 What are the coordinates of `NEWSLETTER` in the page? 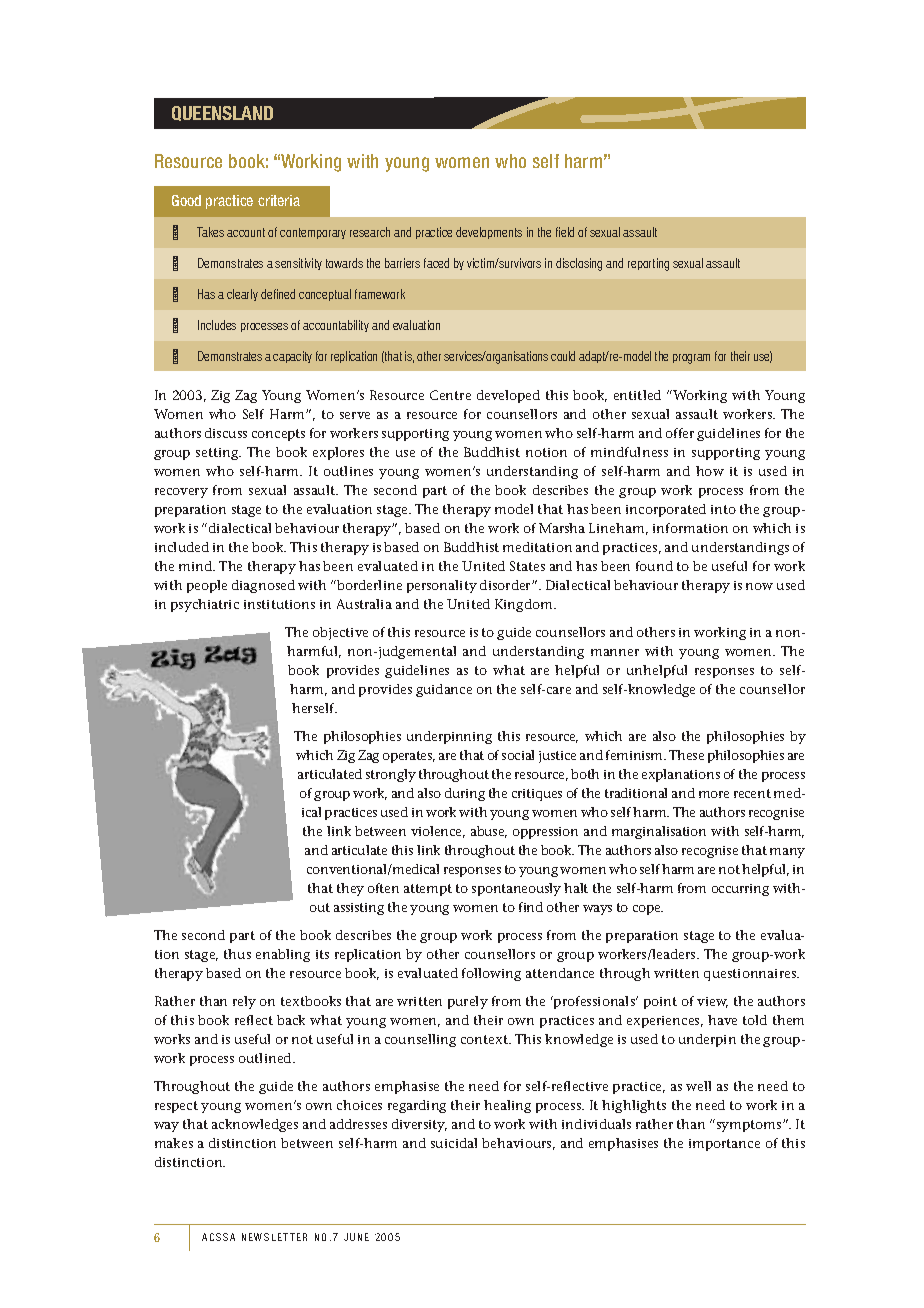 It's located at (274, 1237).
